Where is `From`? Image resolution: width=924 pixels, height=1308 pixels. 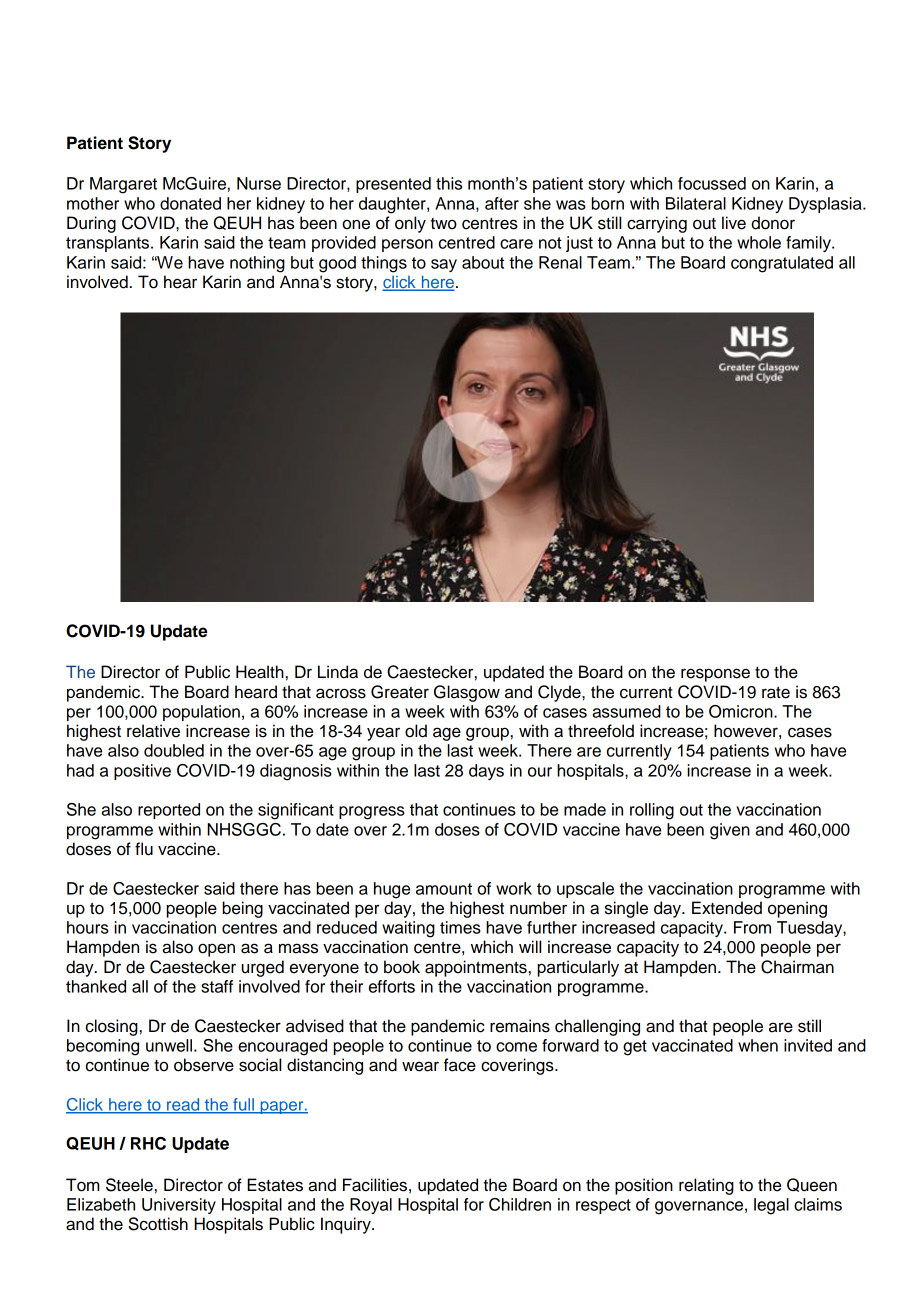
From is located at coordinates (752, 927).
